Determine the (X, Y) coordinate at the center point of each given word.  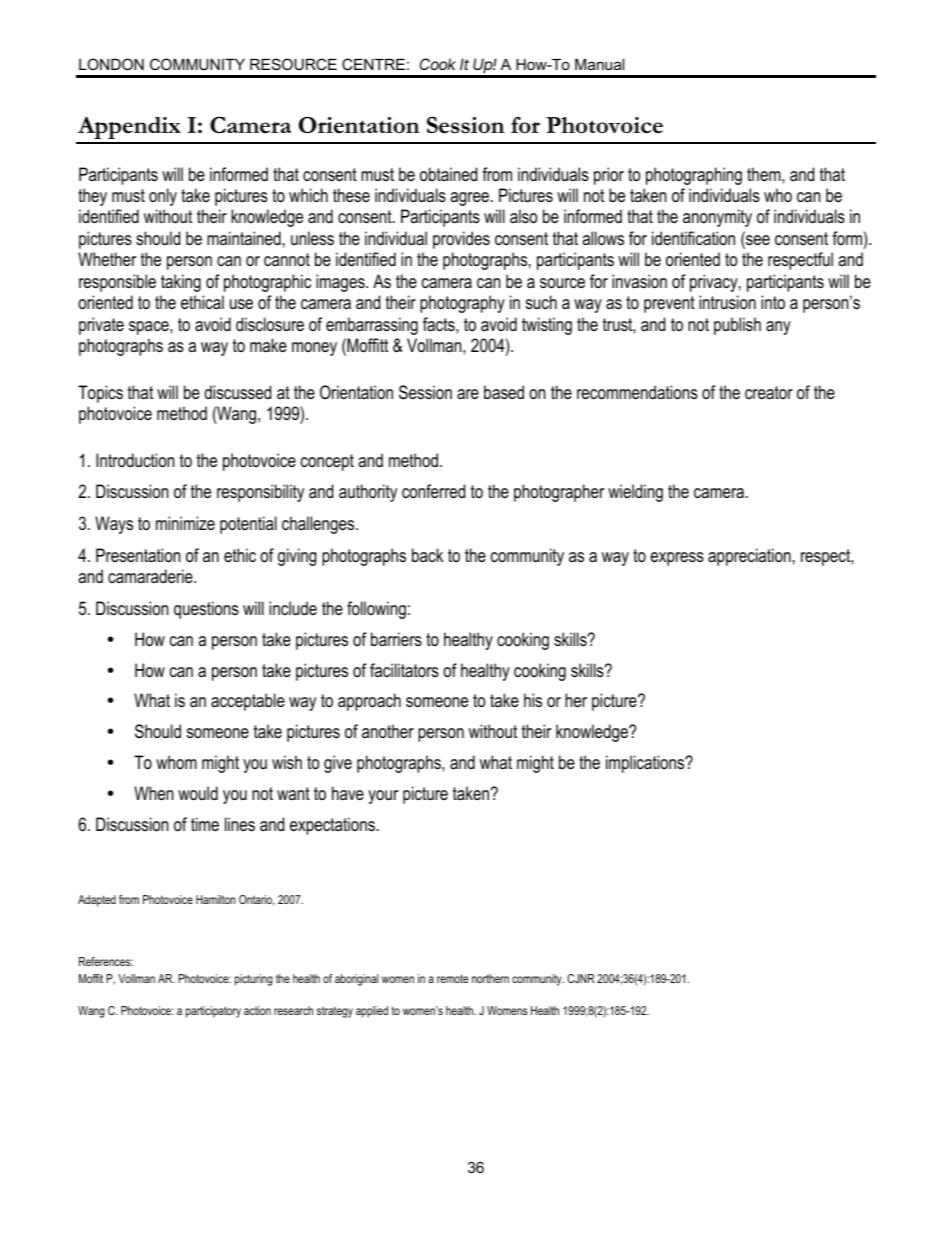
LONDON (111, 64)
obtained (448, 174)
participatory (213, 1012)
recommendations (637, 392)
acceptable (248, 702)
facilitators (404, 670)
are (468, 394)
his (533, 700)
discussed (237, 392)
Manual (599, 64)
